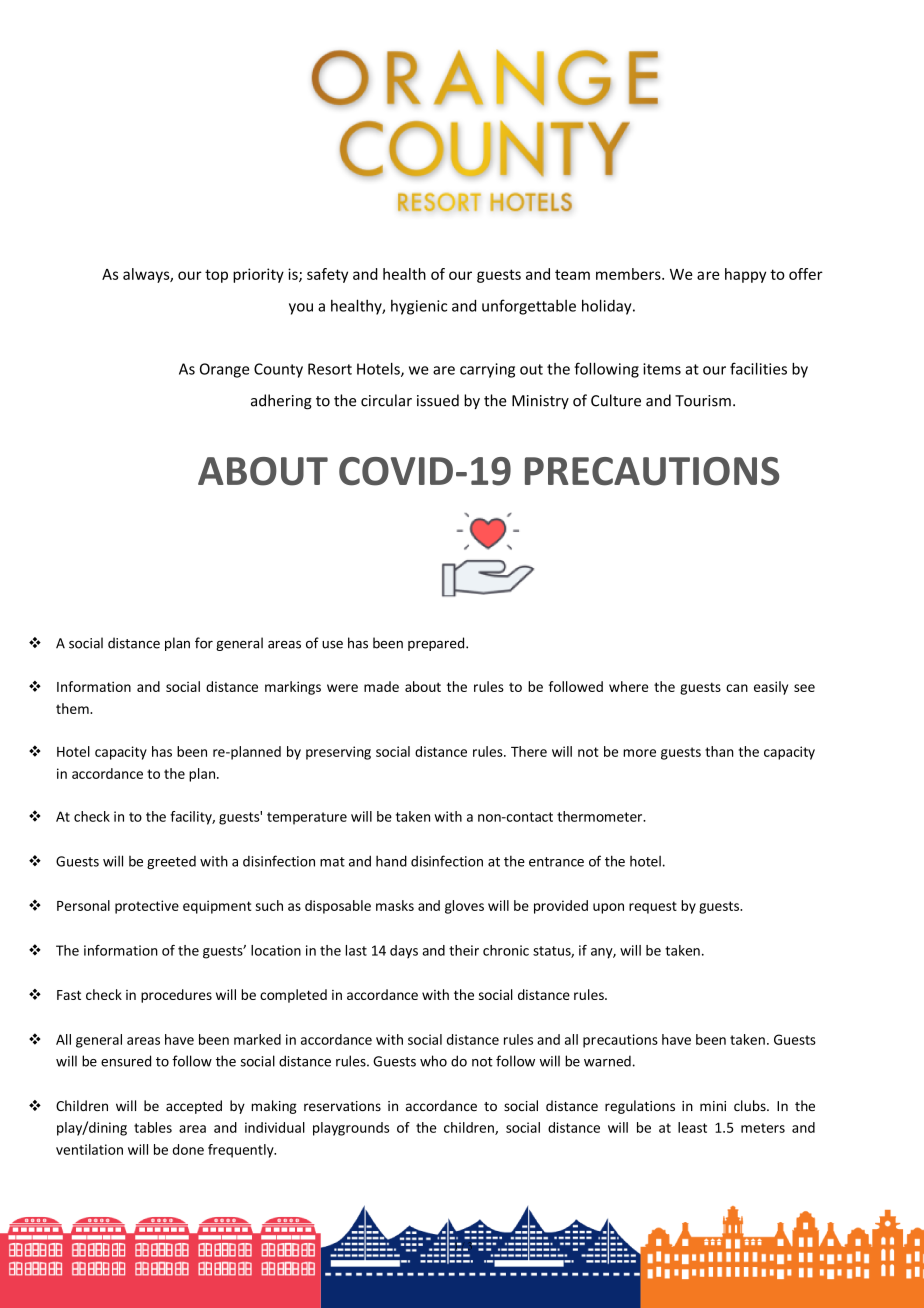 This image has height=1308, width=924. Describe the element at coordinates (653, 907) in the image. I see `request` at that location.
